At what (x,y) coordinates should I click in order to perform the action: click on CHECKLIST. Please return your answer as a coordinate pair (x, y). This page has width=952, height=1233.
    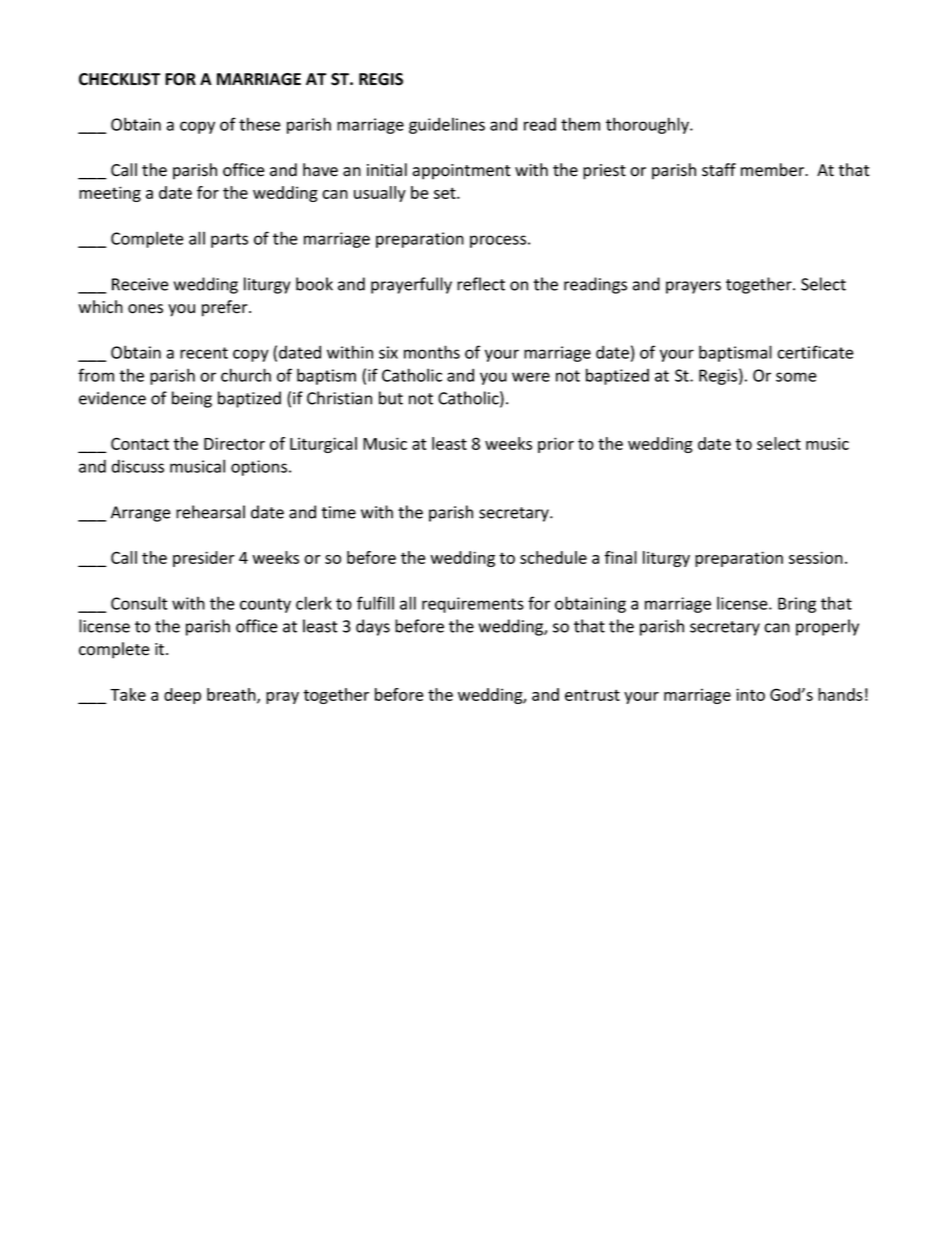
    Looking at the image, I should click on (119, 79).
